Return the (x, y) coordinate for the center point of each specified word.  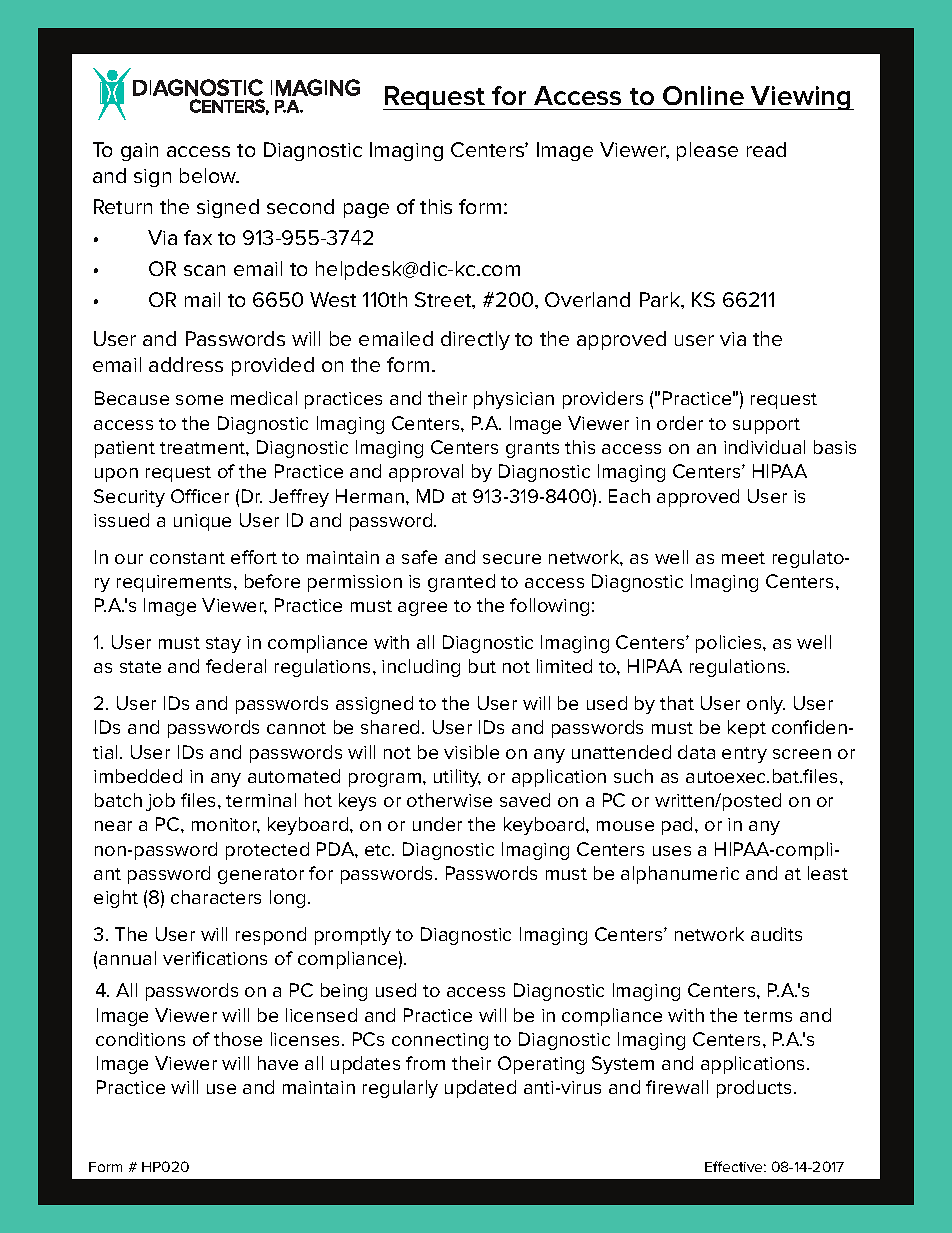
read (766, 149)
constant (187, 558)
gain (139, 152)
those (238, 1039)
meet (743, 558)
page (366, 210)
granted (461, 583)
